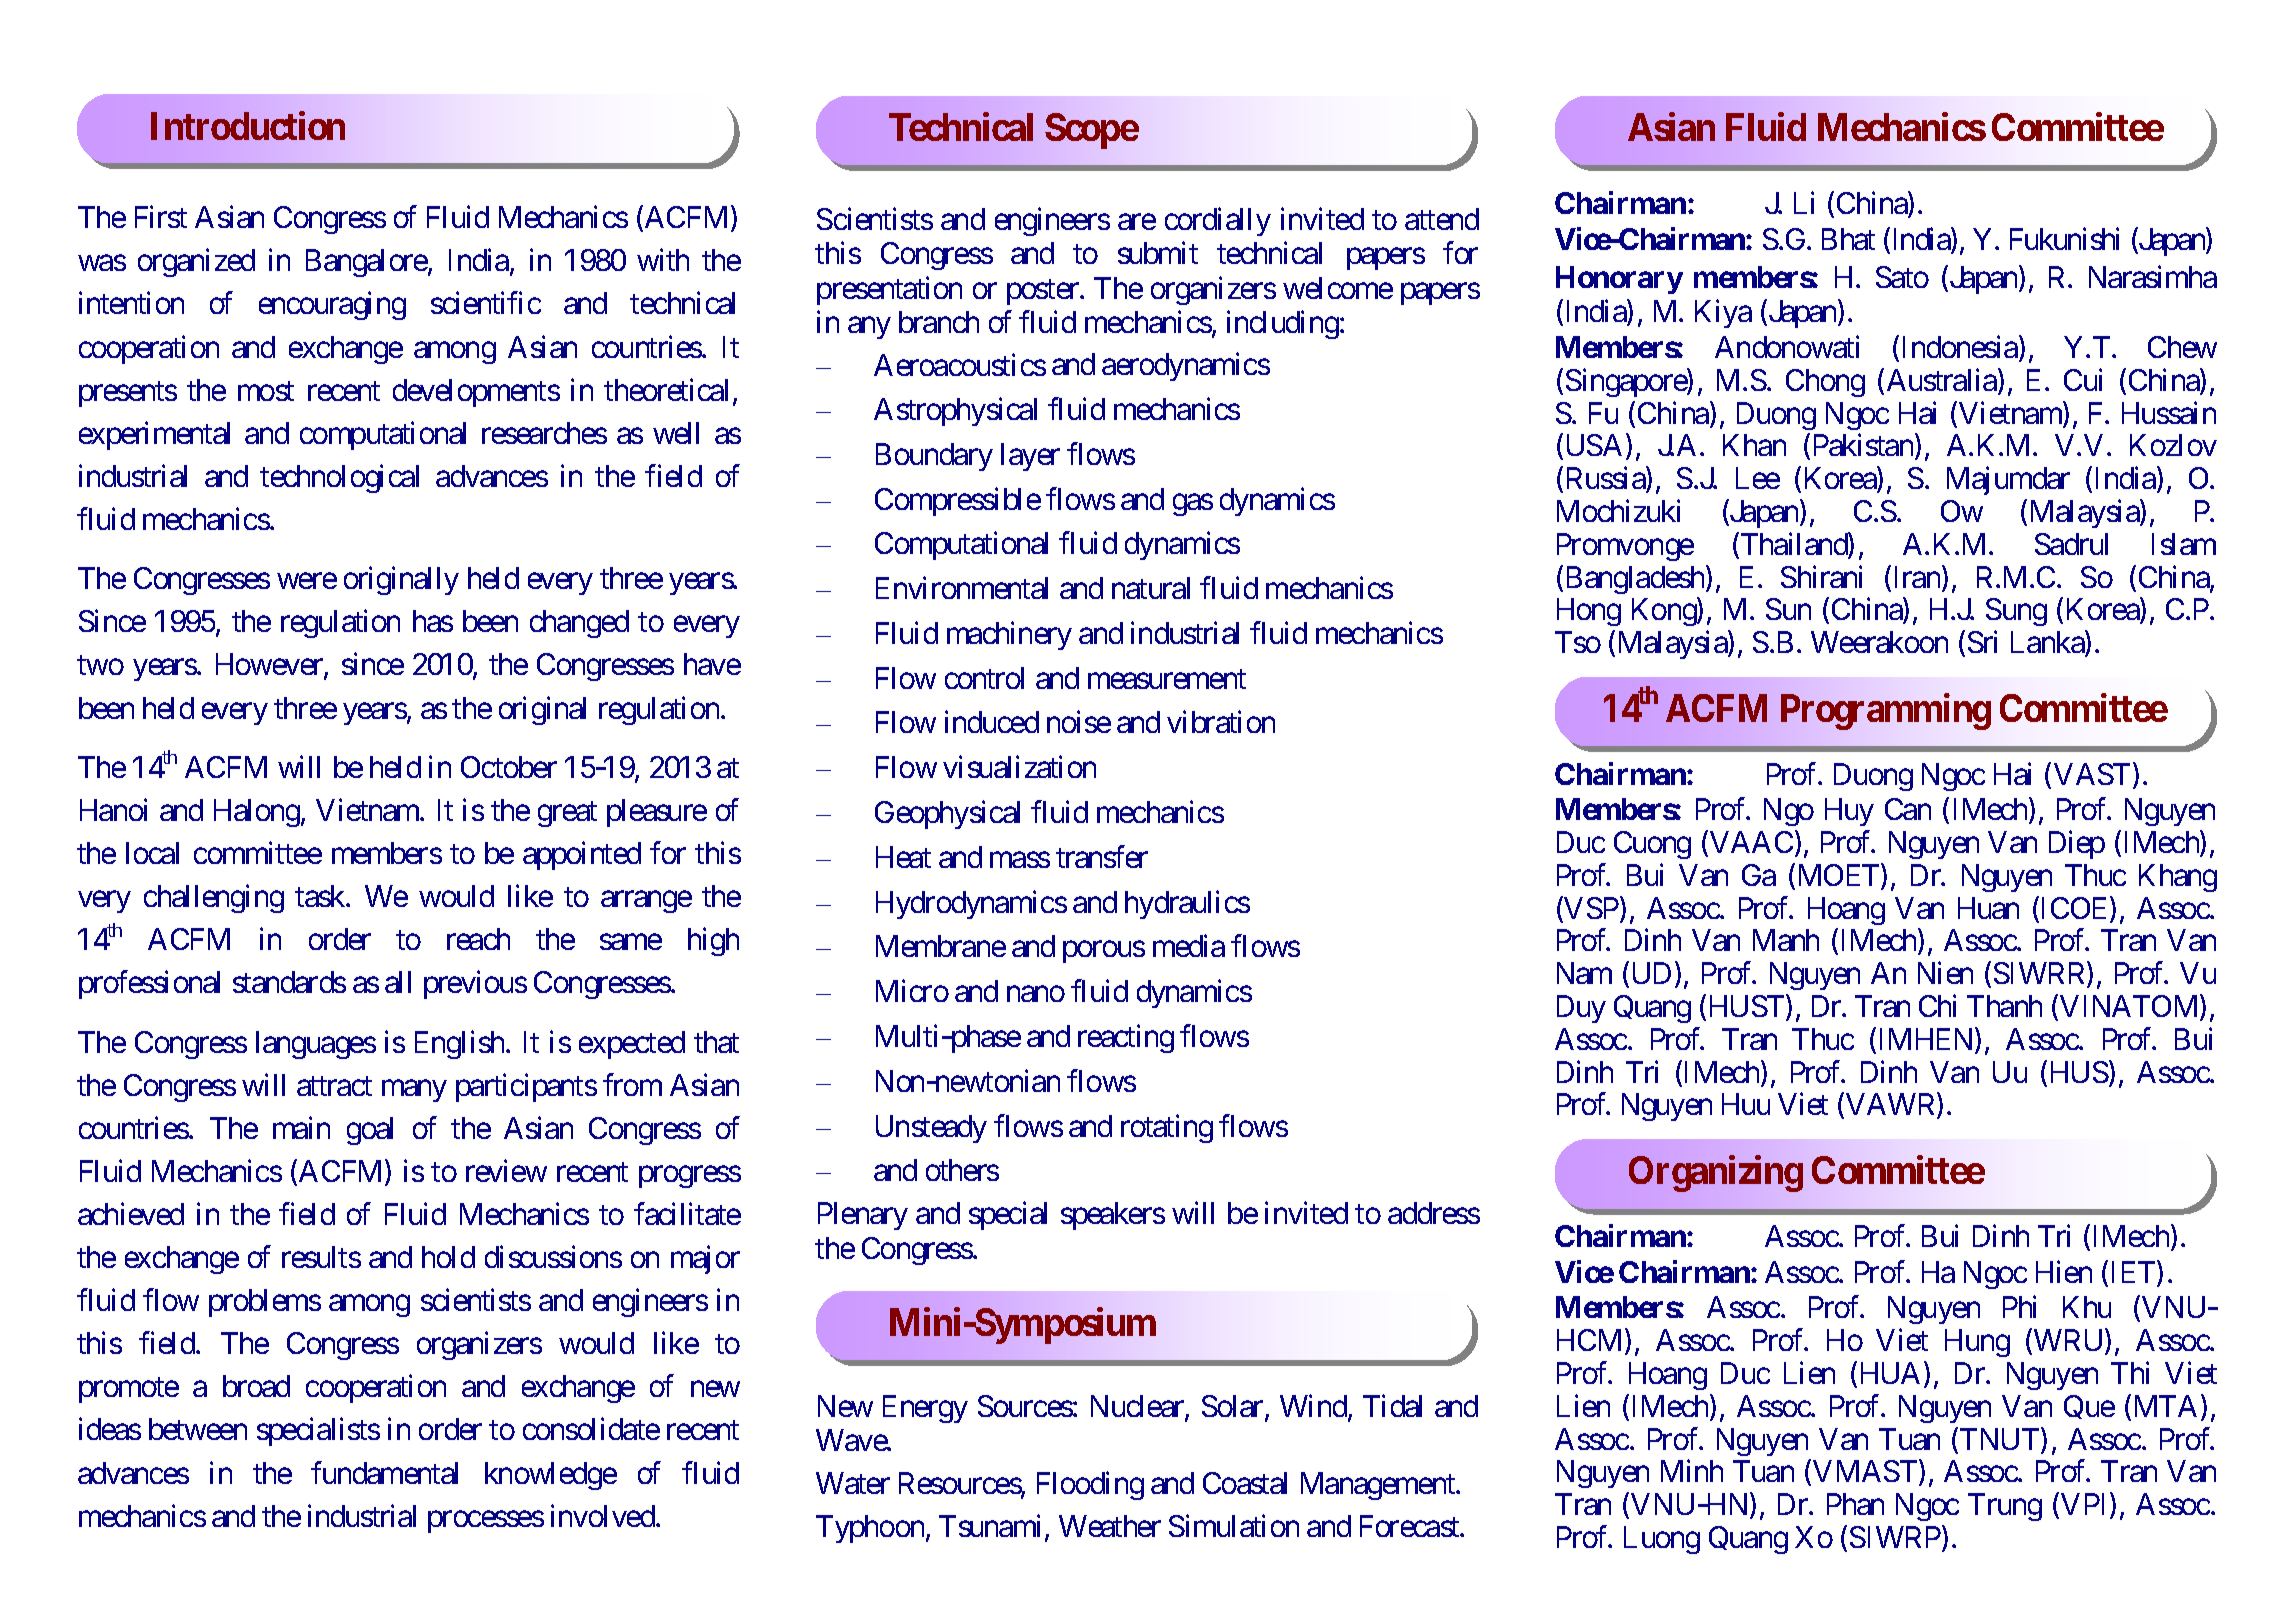  I want to click on Flooding, so click(1090, 1486).
